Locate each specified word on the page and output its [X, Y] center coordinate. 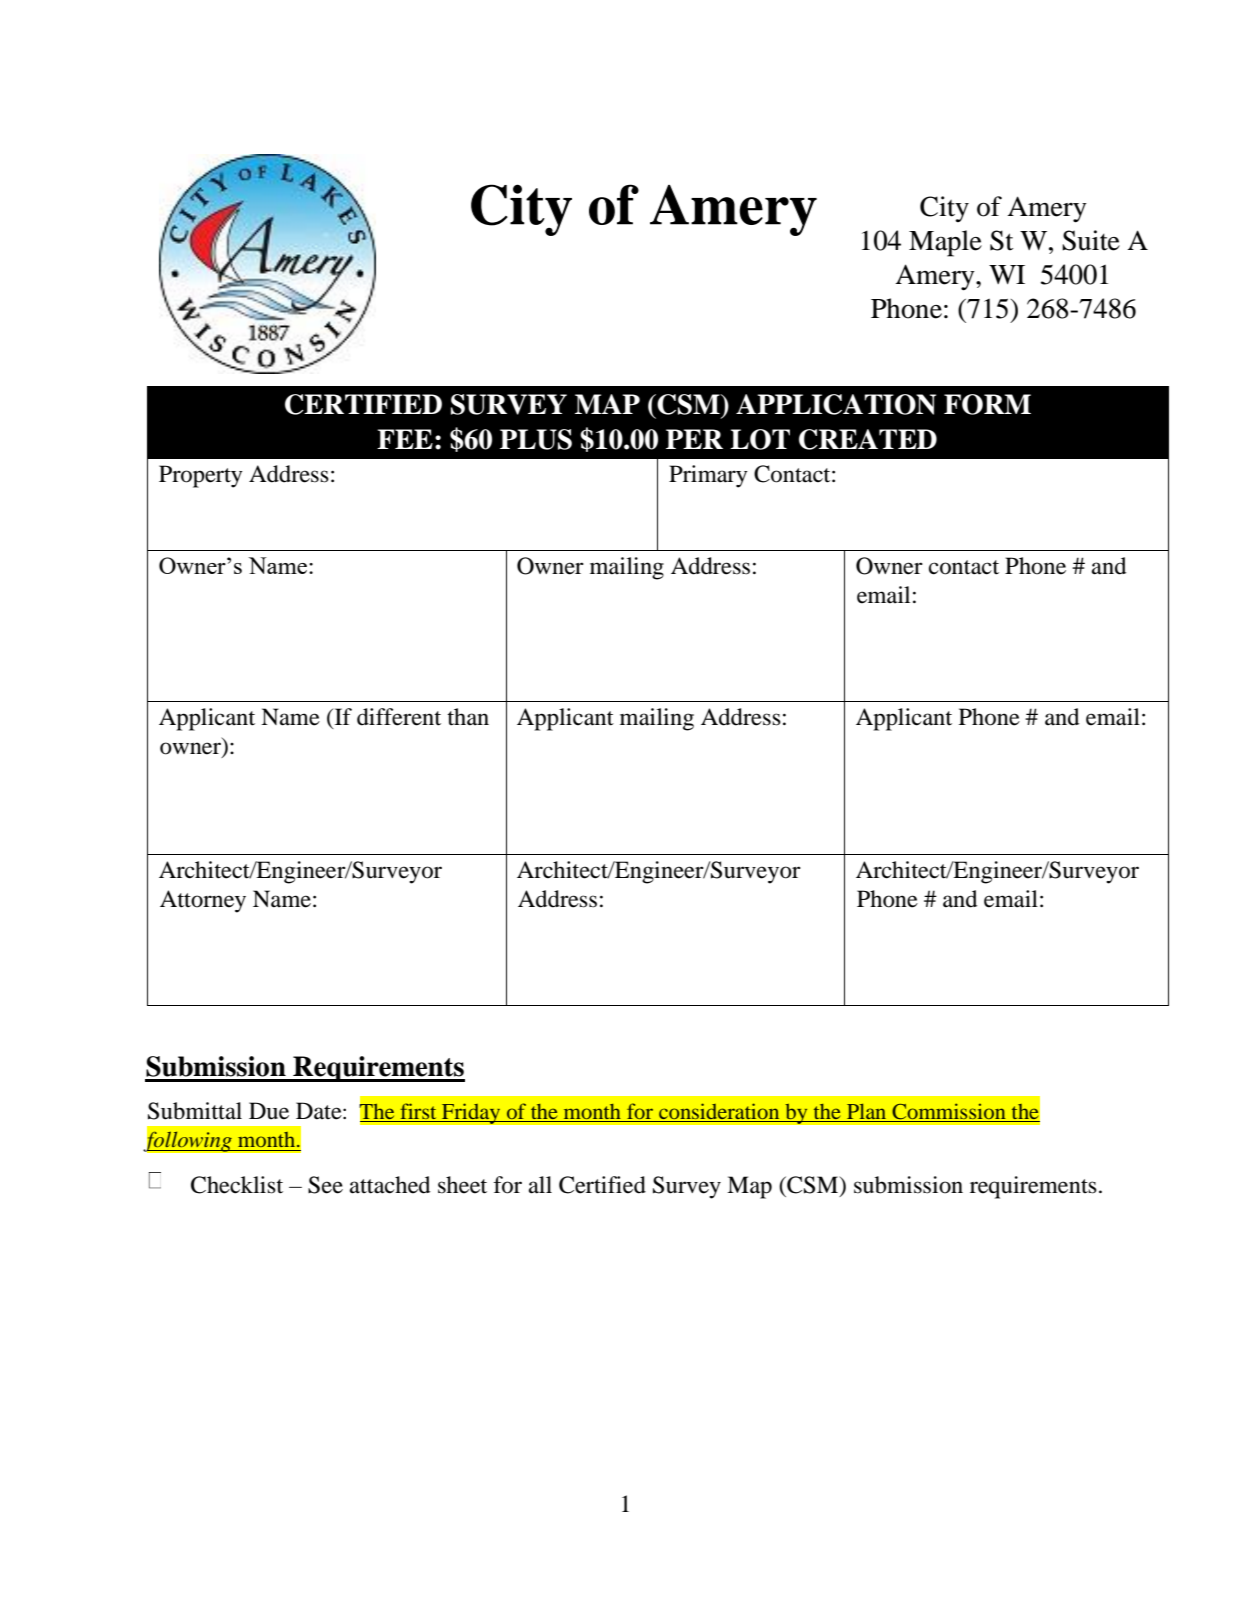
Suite [1091, 240]
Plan [866, 1111]
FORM [987, 404]
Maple [945, 243]
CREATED [868, 439]
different [399, 717]
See [325, 1185]
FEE [405, 439]
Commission [949, 1111]
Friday [471, 1113]
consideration [719, 1111]
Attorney [203, 901]
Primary [708, 476]
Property [201, 476]
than [468, 717]
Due [269, 1111]
